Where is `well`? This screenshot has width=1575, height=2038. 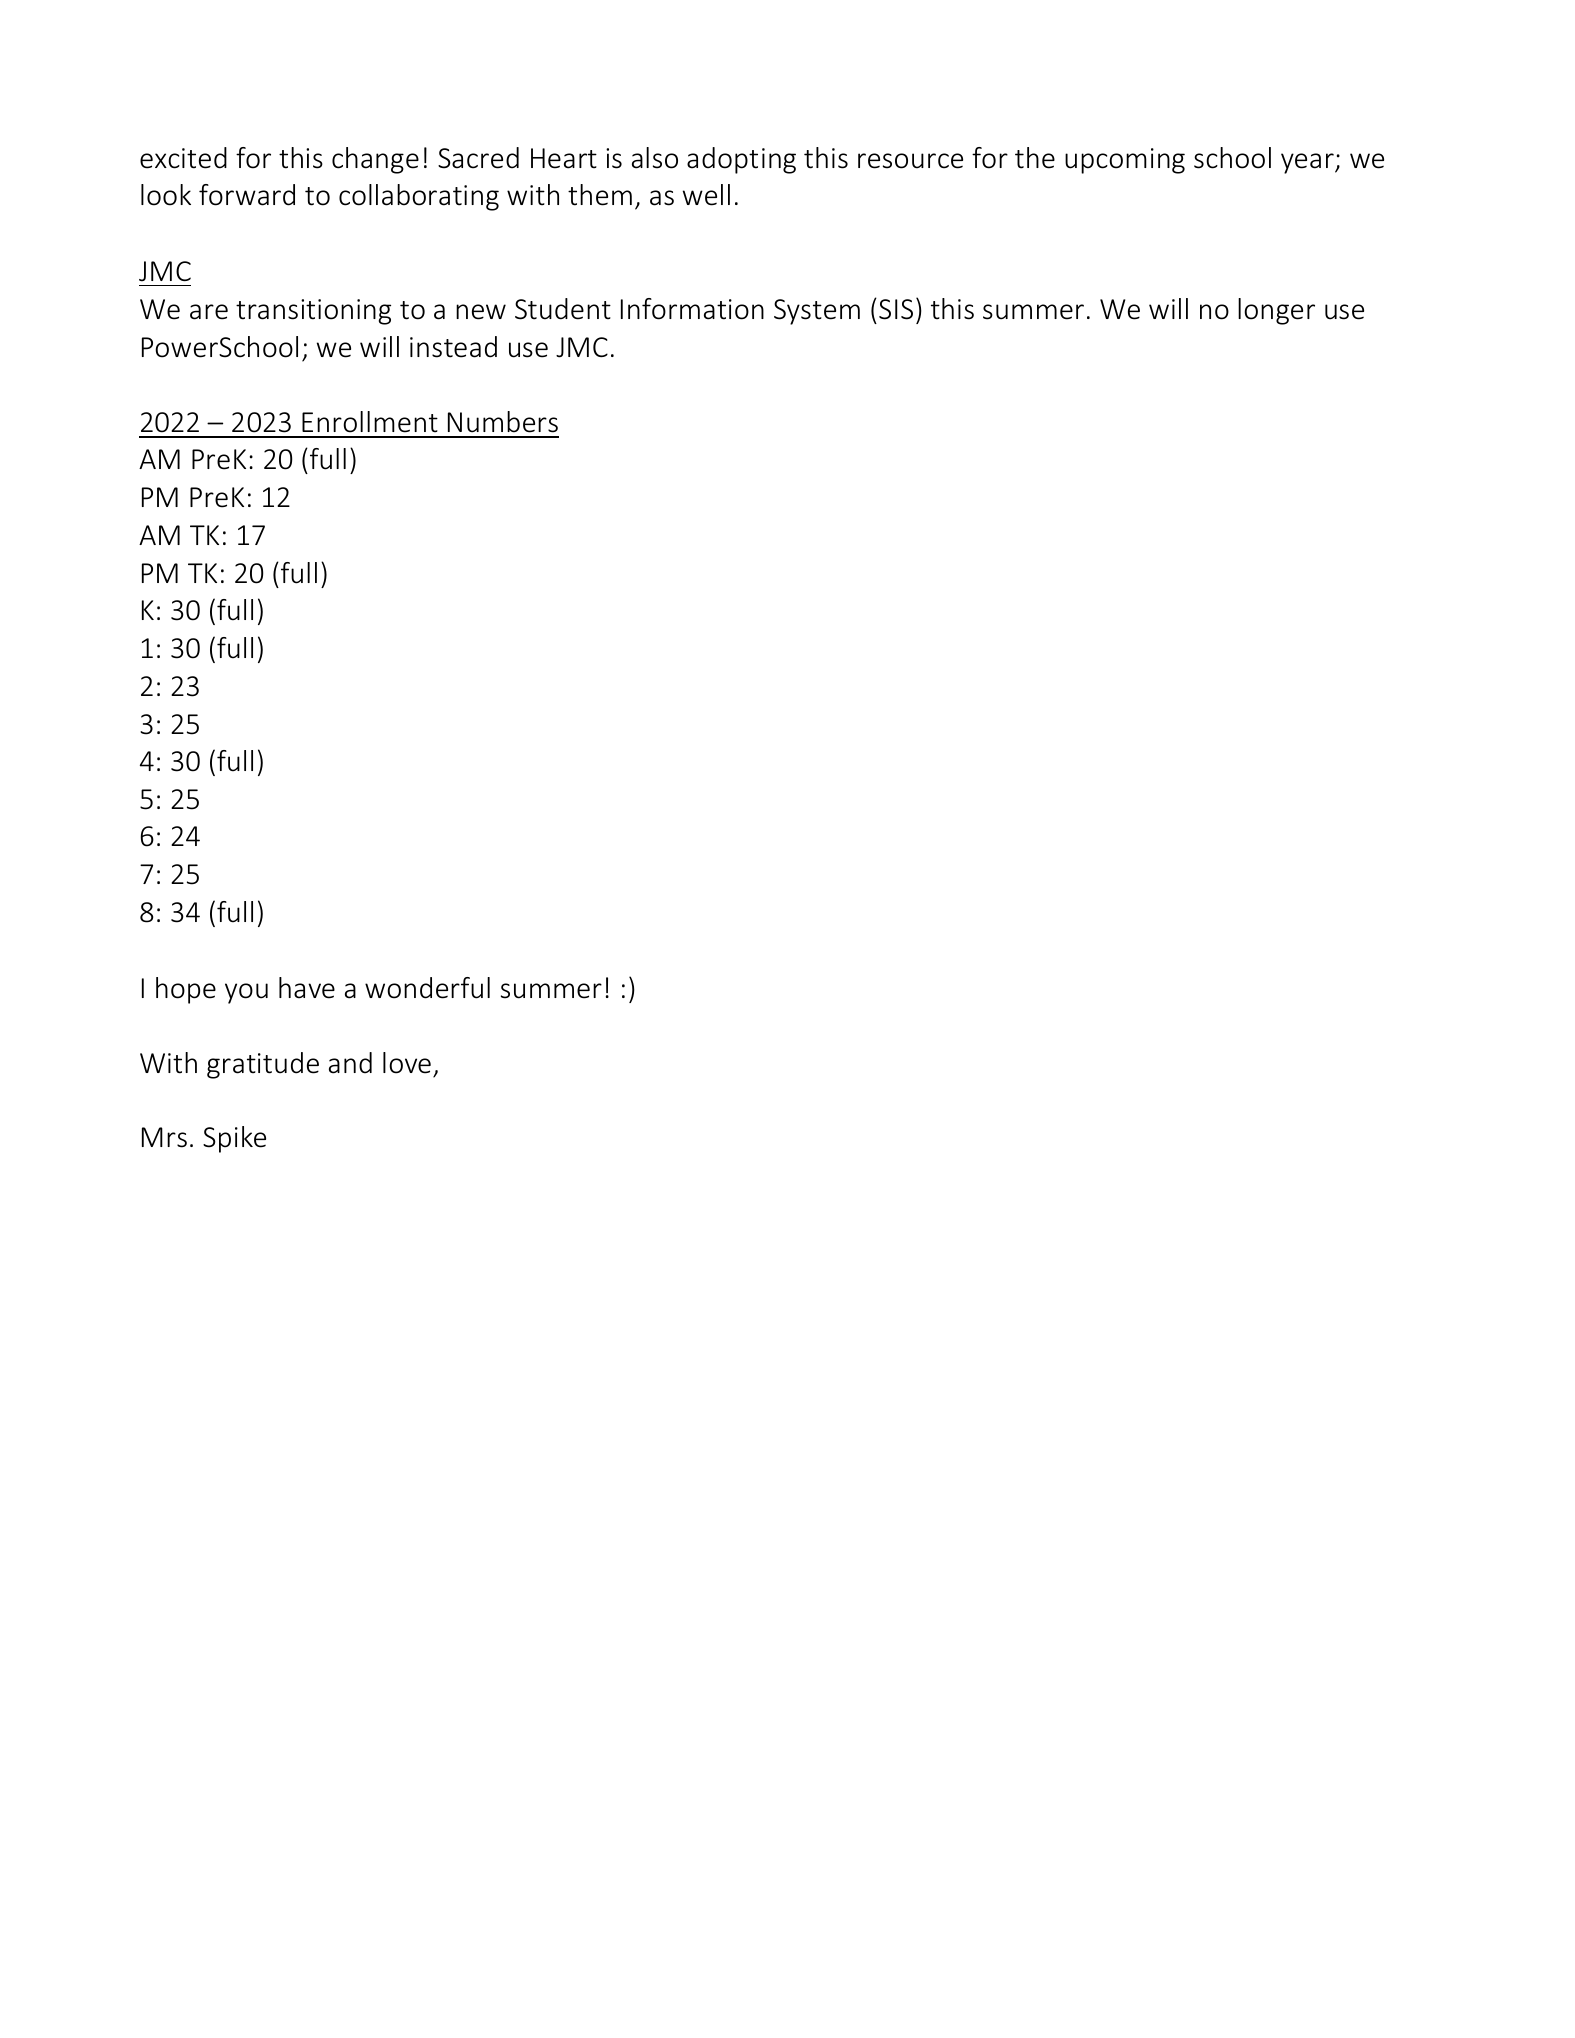 well is located at coordinates (706, 195).
